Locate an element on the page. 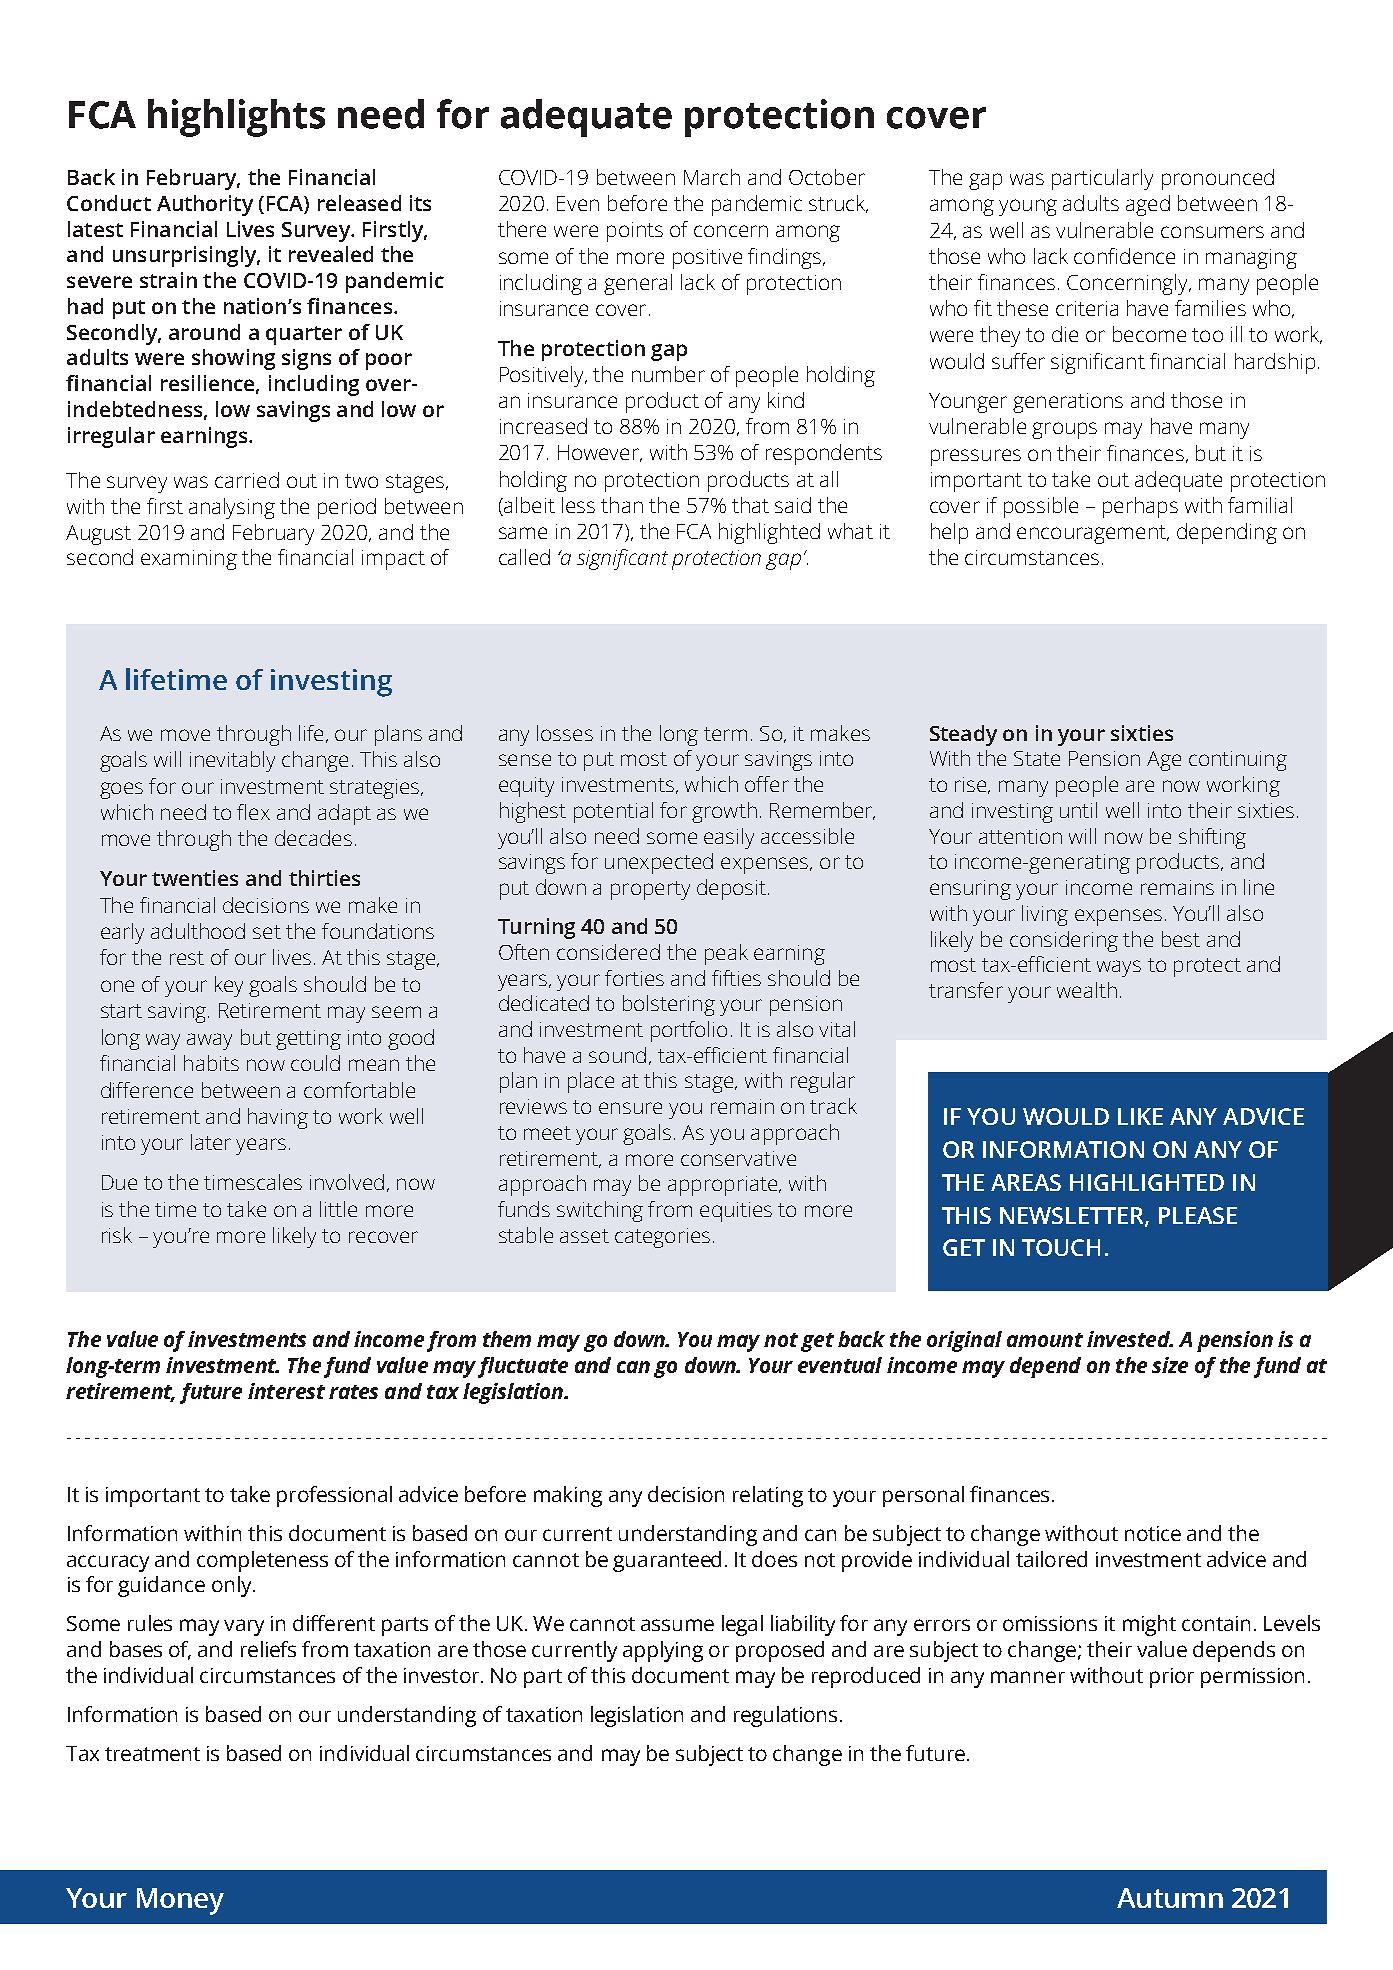 This page has width=1393, height=1970. March is located at coordinates (712, 177).
